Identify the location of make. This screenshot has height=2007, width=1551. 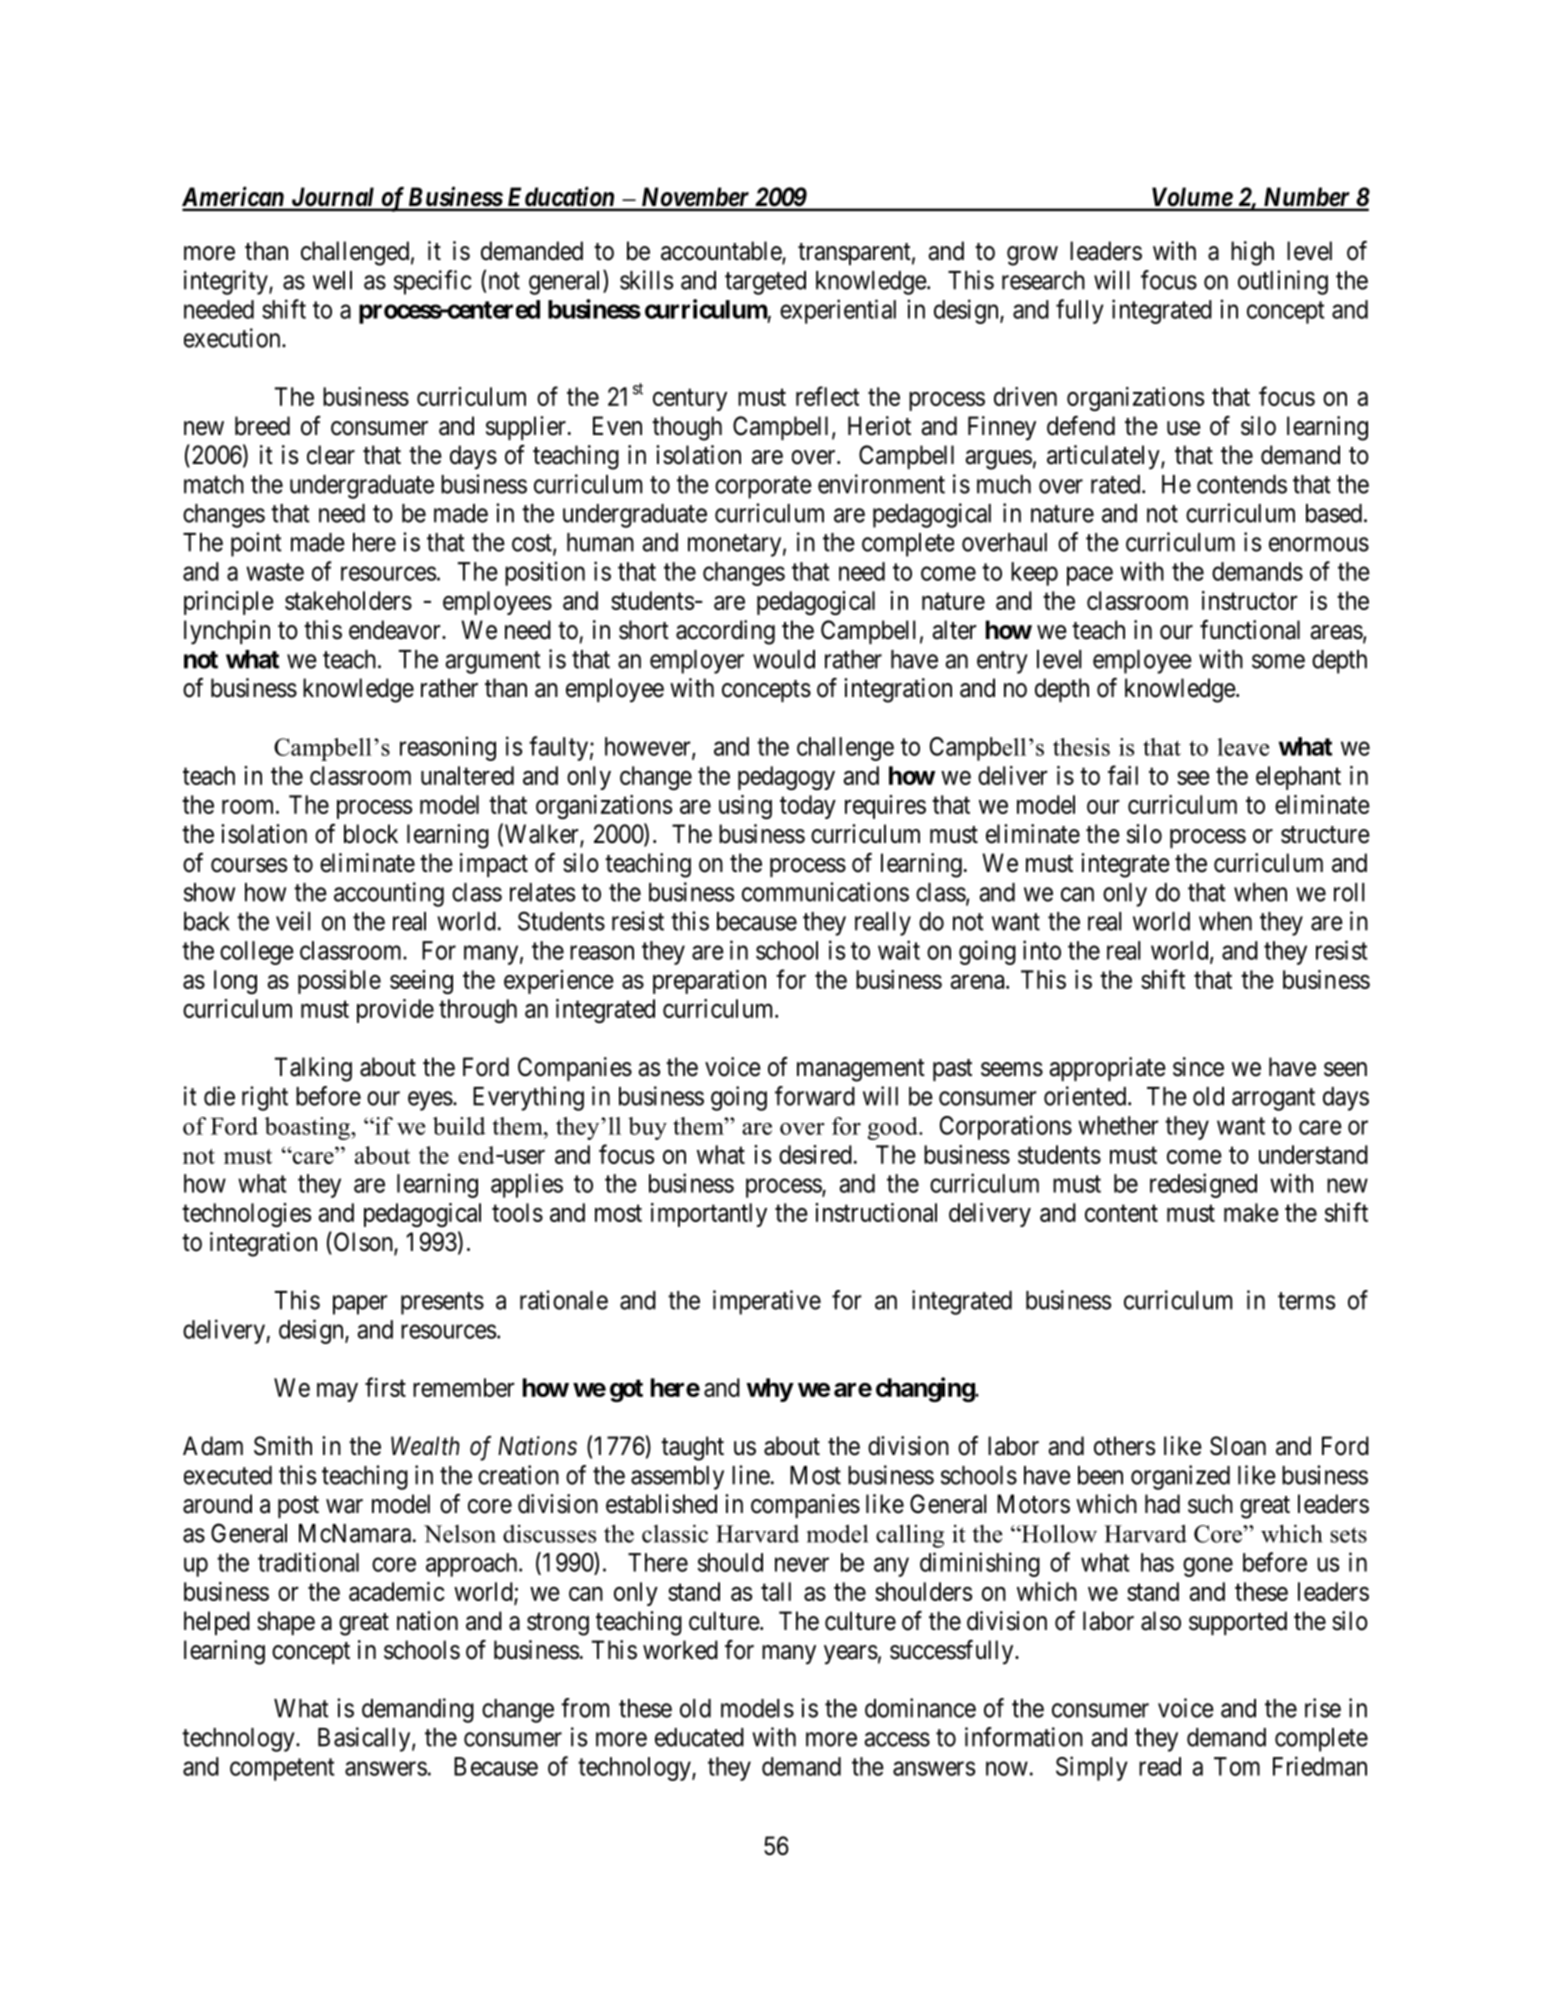
(1251, 1212).
